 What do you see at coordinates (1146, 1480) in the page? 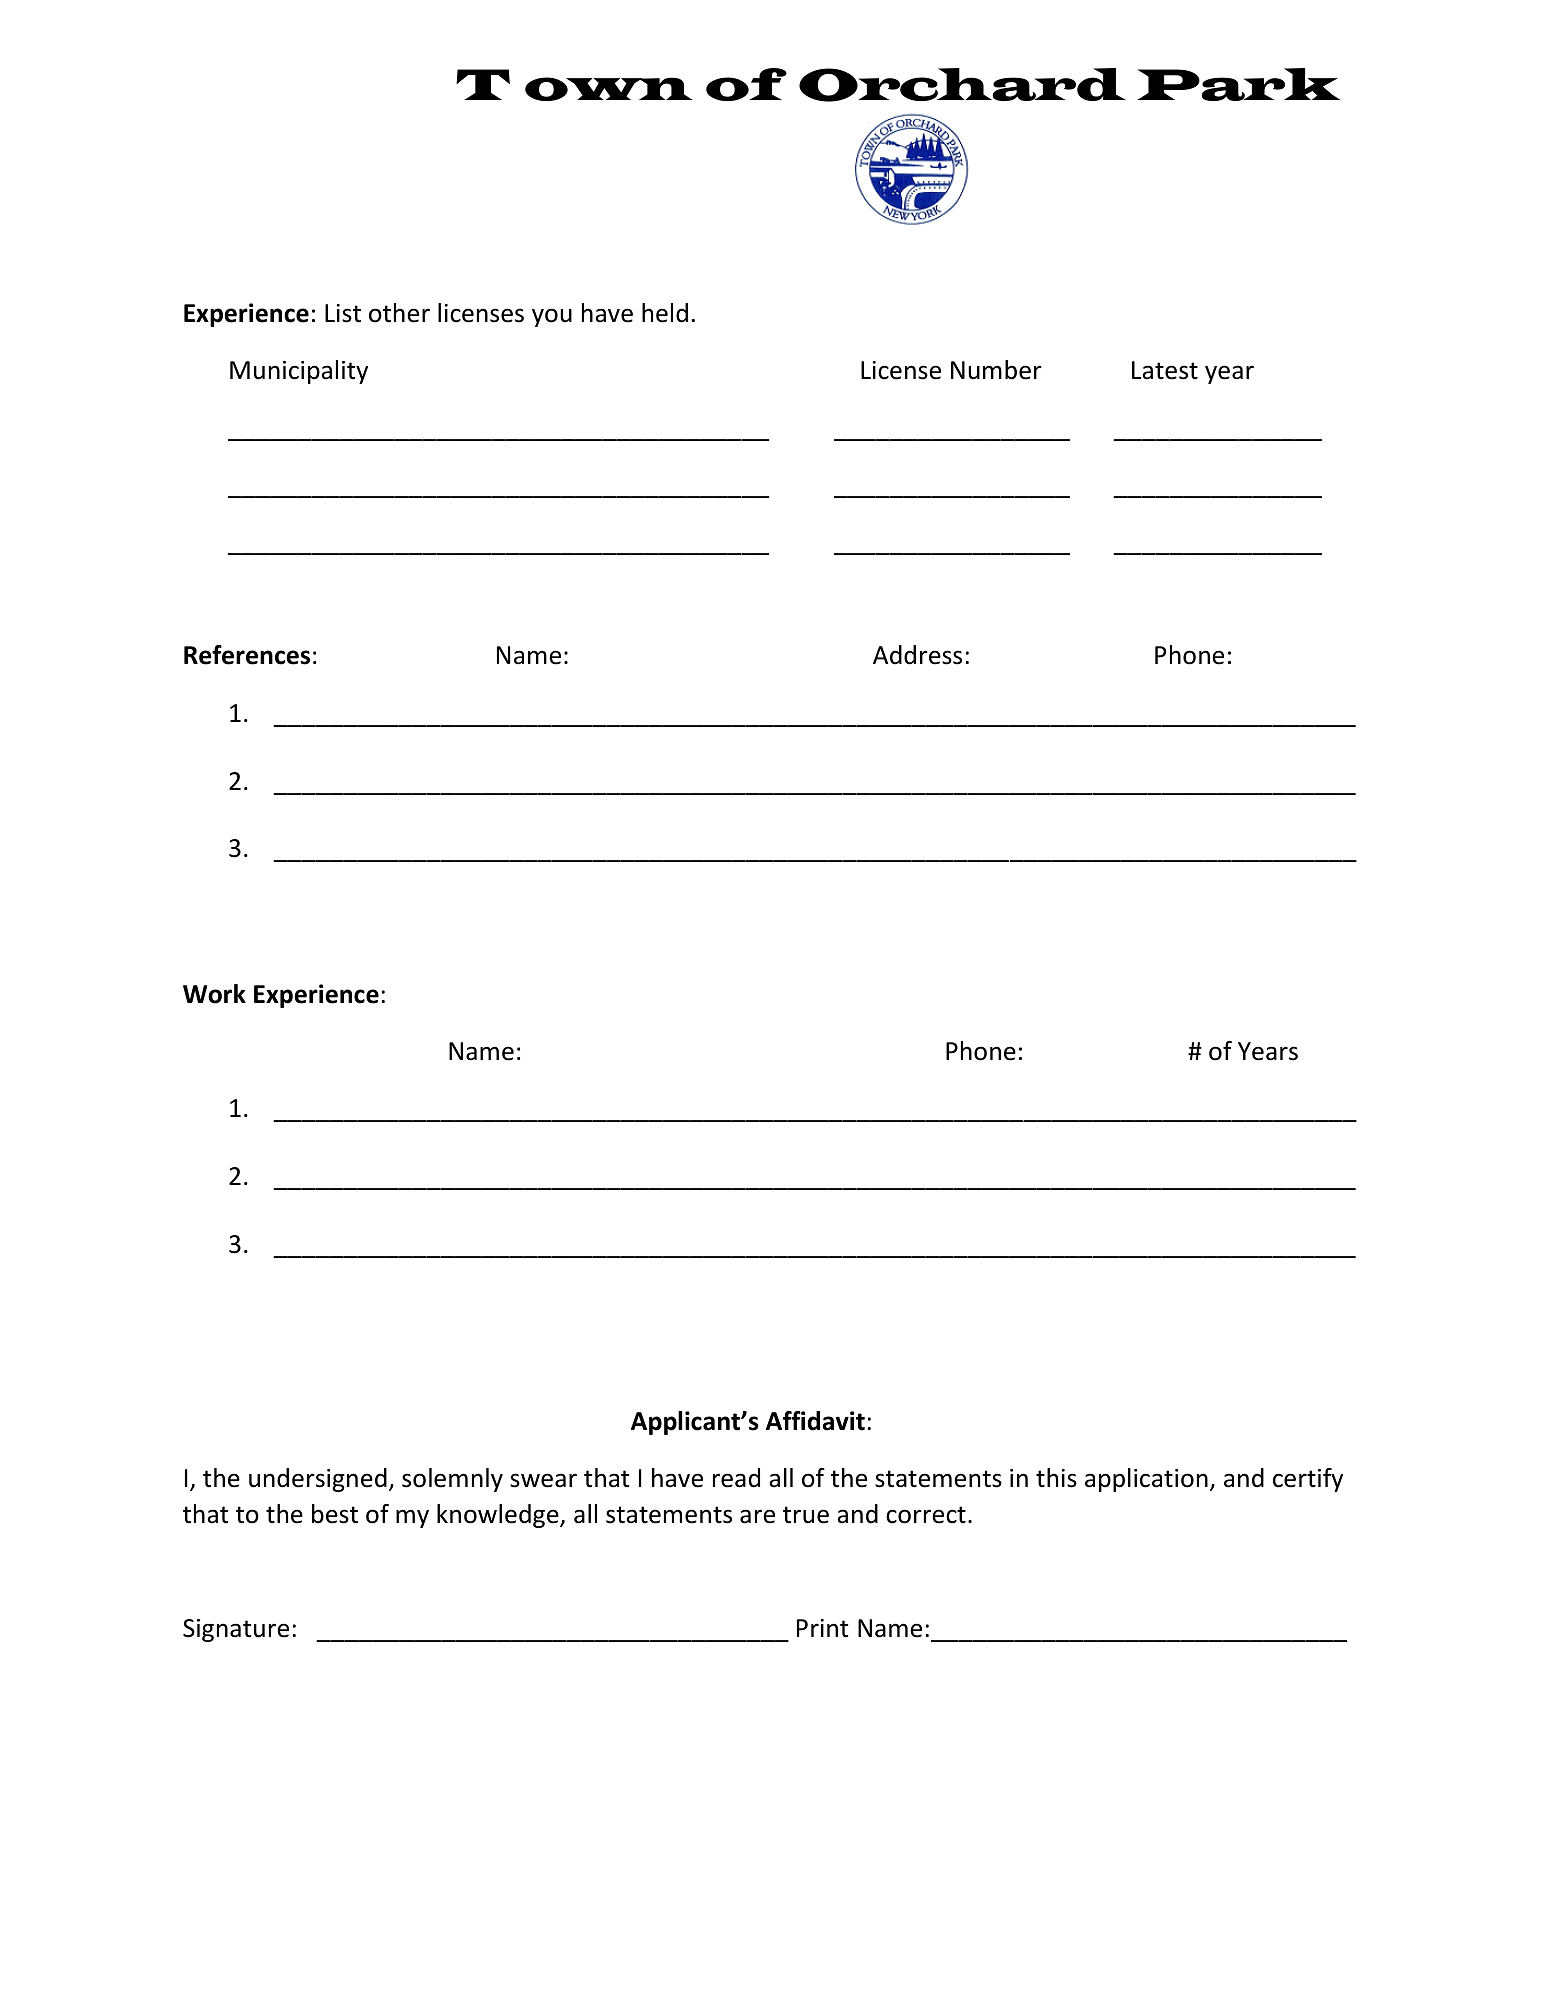
I see `application` at bounding box center [1146, 1480].
